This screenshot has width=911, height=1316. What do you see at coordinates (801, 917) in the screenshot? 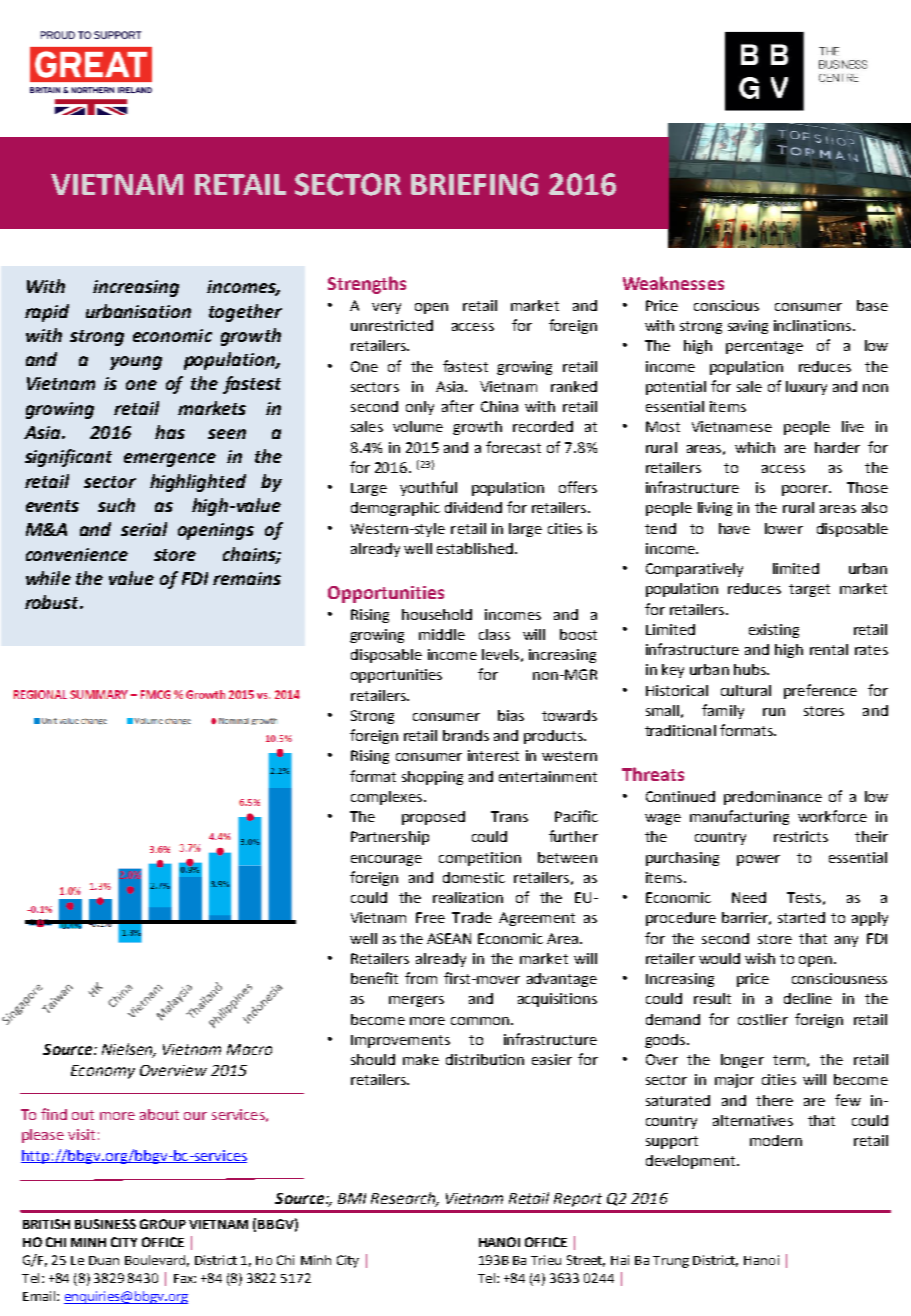
I see `started` at bounding box center [801, 917].
